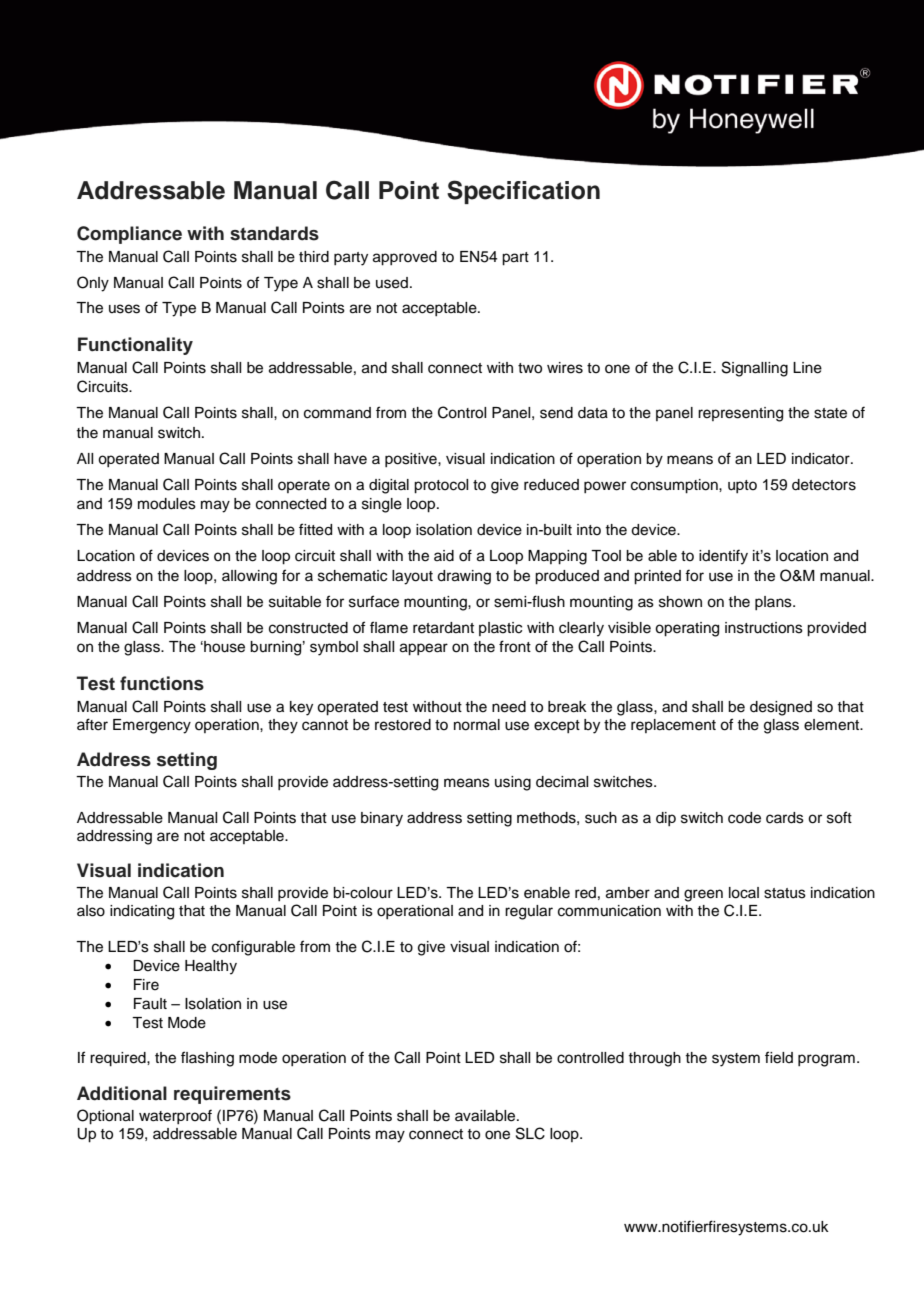 The height and width of the screenshot is (1308, 924). Describe the element at coordinates (129, 235) in the screenshot. I see `Compliance` at that location.
